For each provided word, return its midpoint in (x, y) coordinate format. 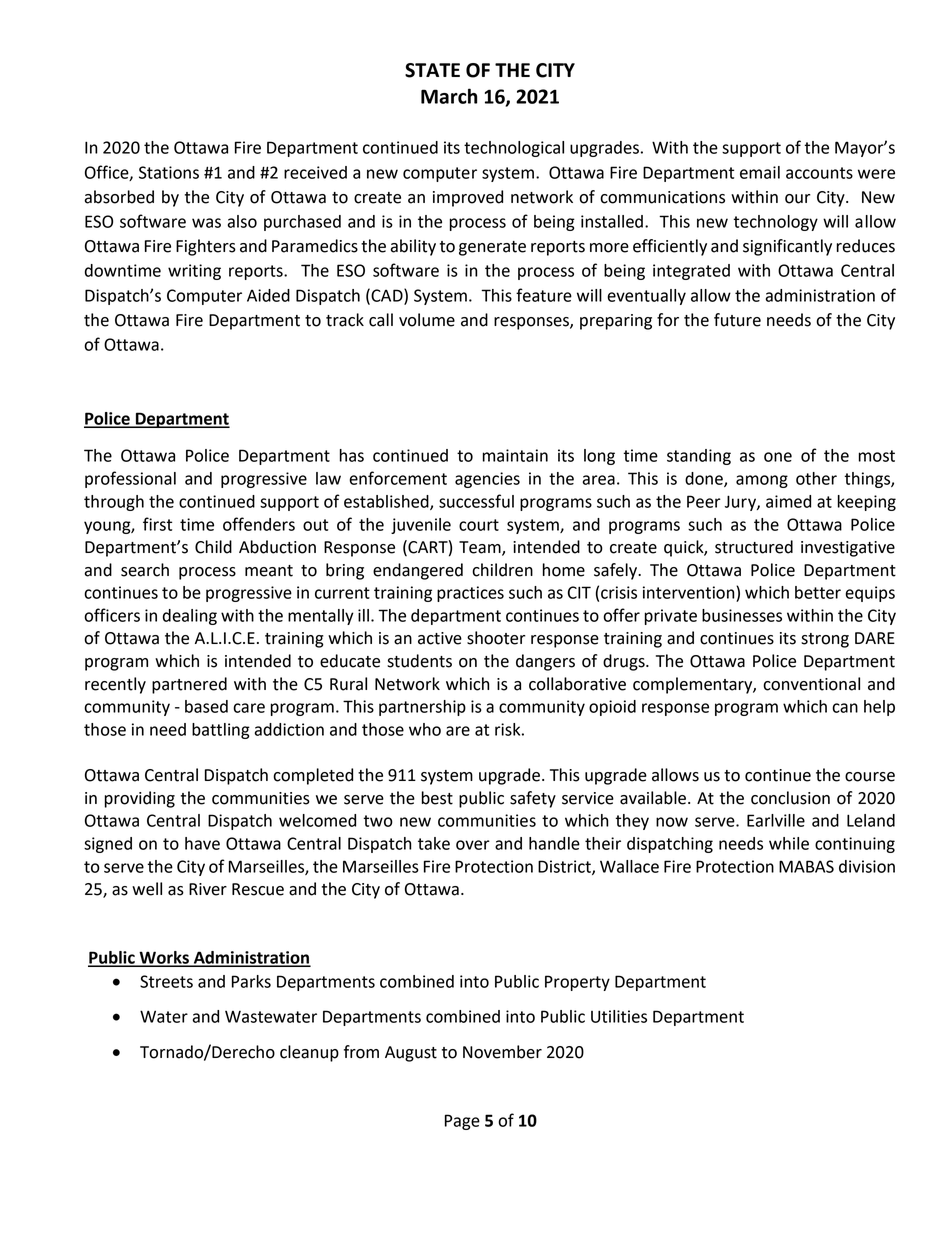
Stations (169, 172)
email (760, 172)
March (449, 96)
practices (470, 594)
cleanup (309, 1053)
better (818, 592)
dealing (190, 617)
